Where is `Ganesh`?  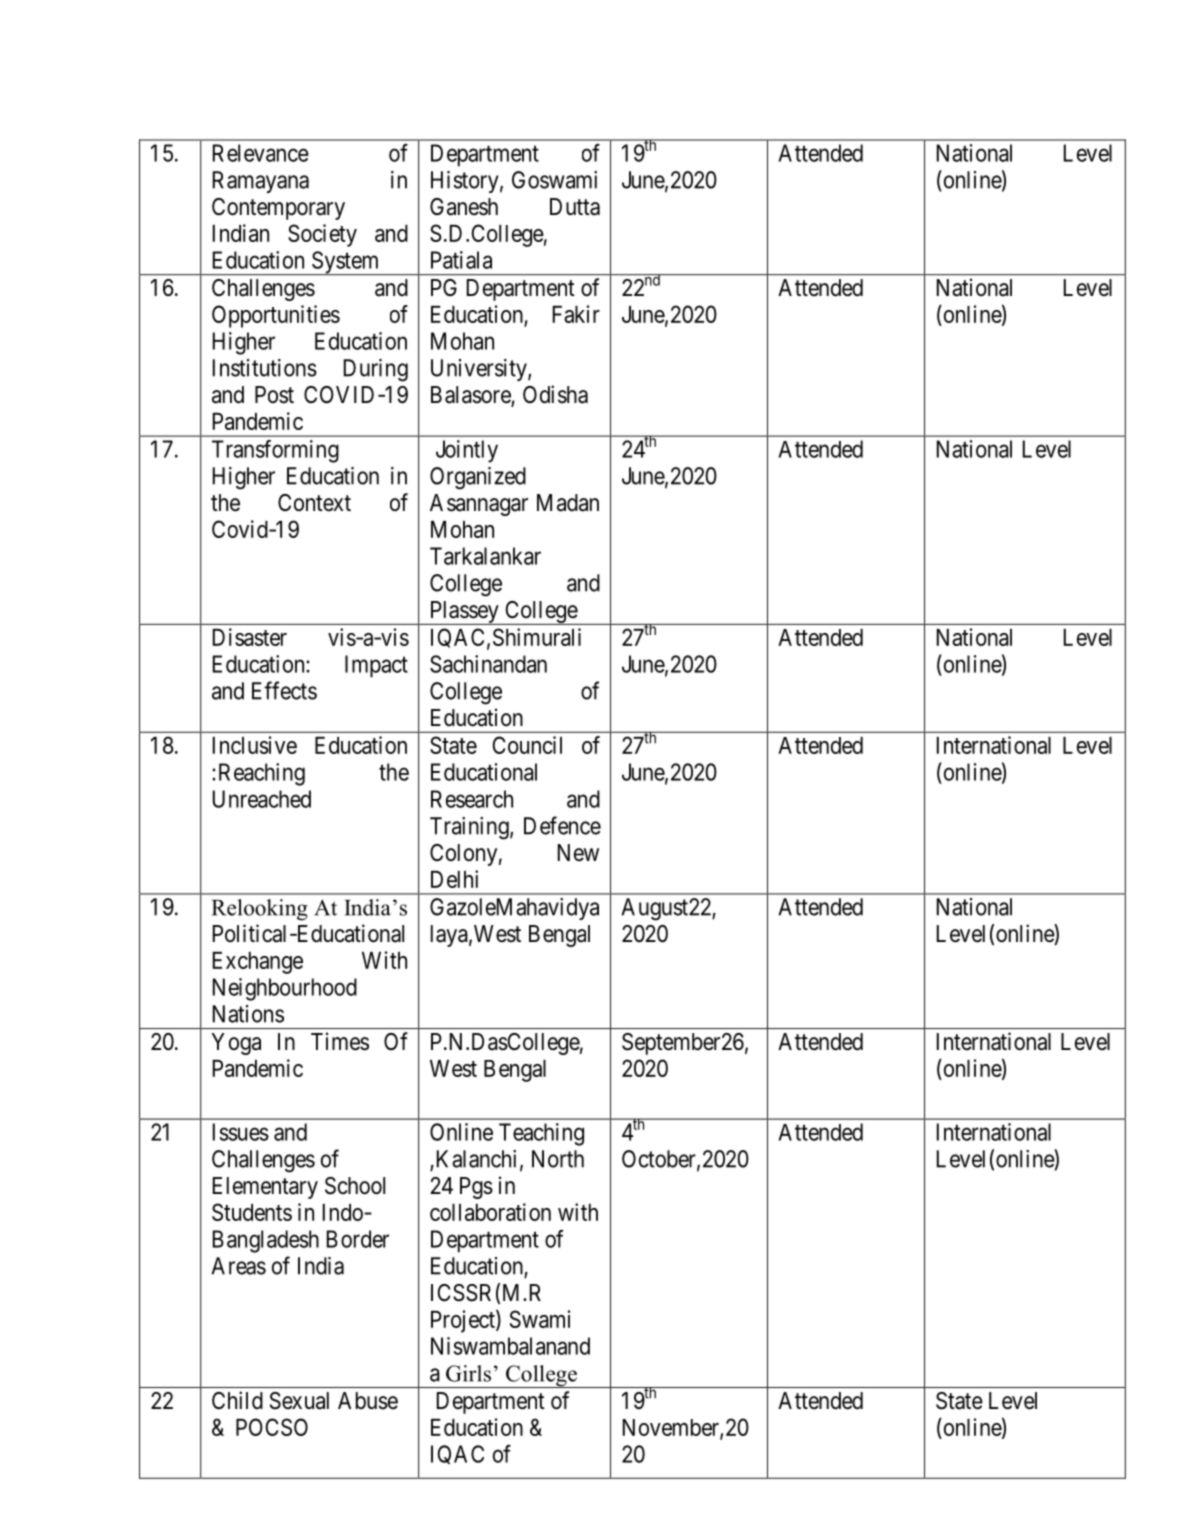
Ganesh is located at coordinates (464, 207).
